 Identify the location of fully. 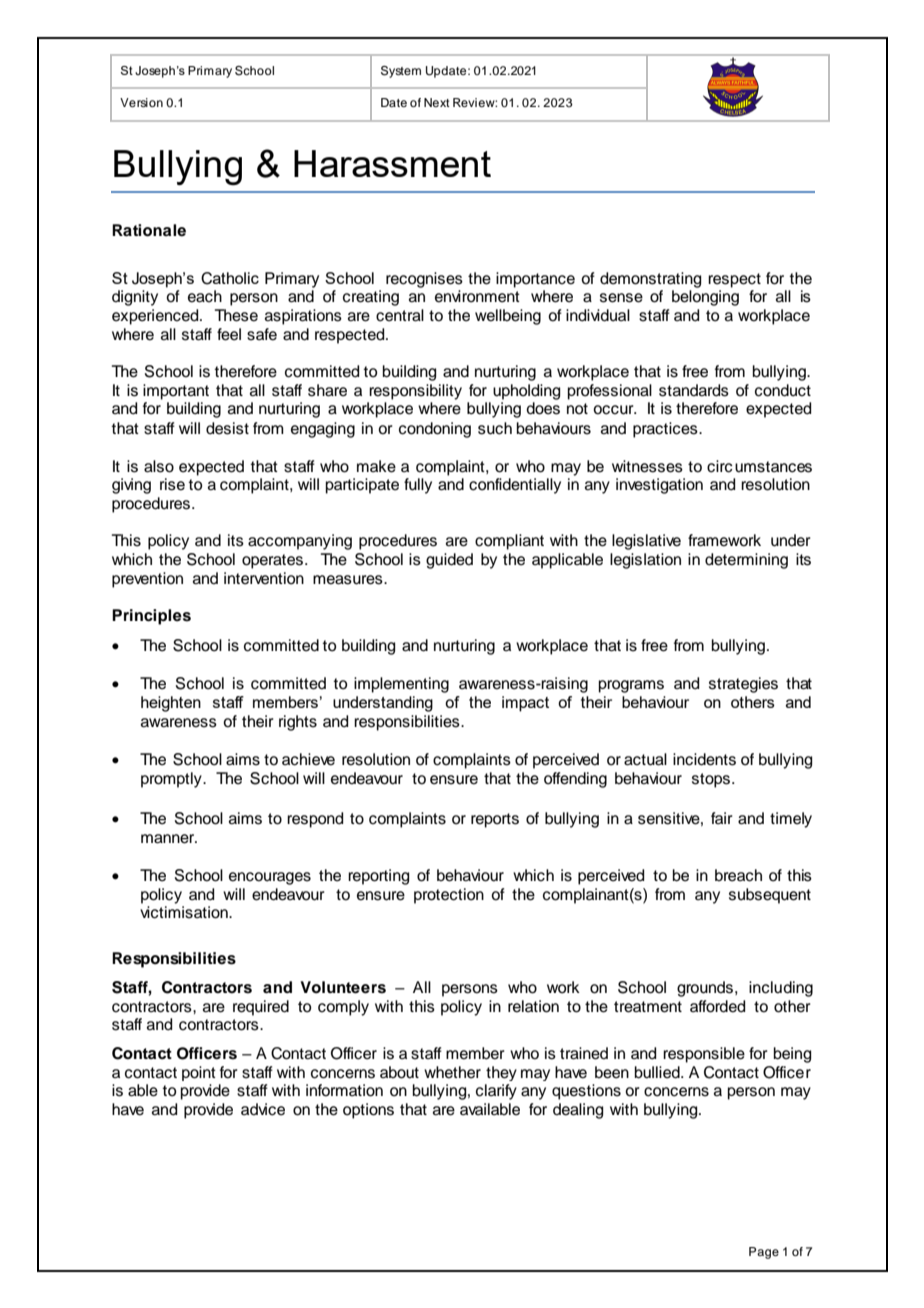
(418, 486).
